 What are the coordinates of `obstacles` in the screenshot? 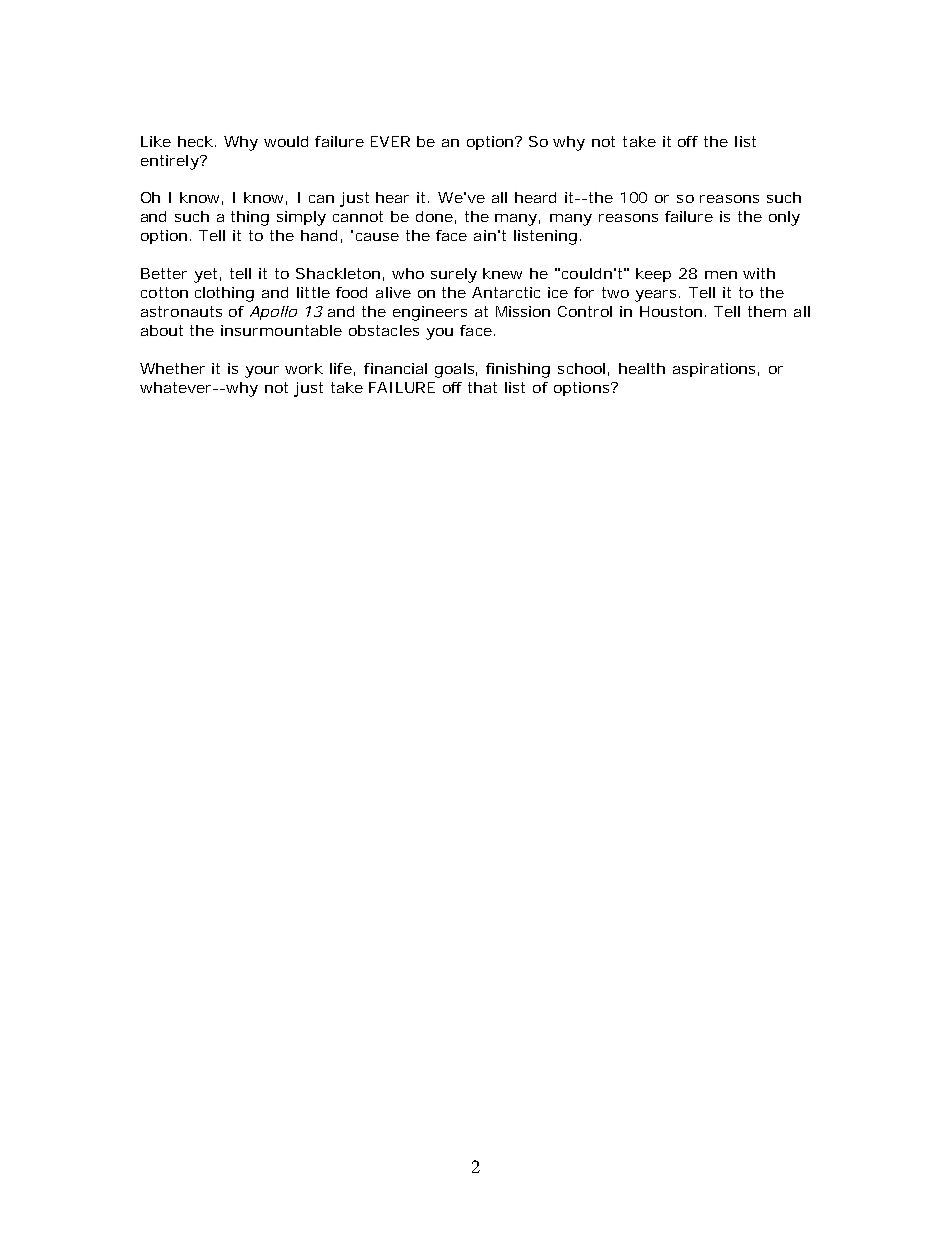 It's located at (384, 330).
